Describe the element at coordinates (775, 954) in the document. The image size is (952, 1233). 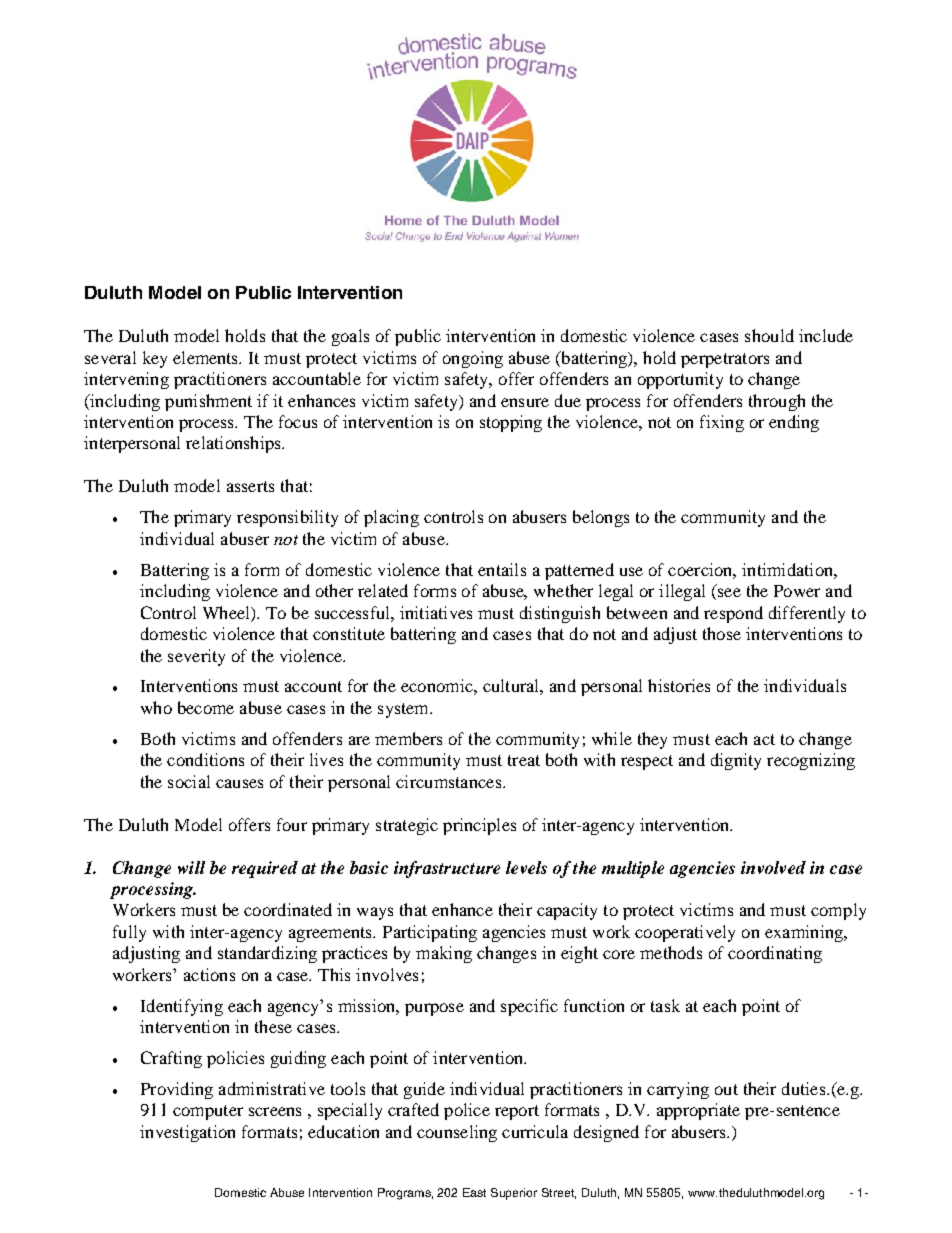
I see `coordinating` at that location.
